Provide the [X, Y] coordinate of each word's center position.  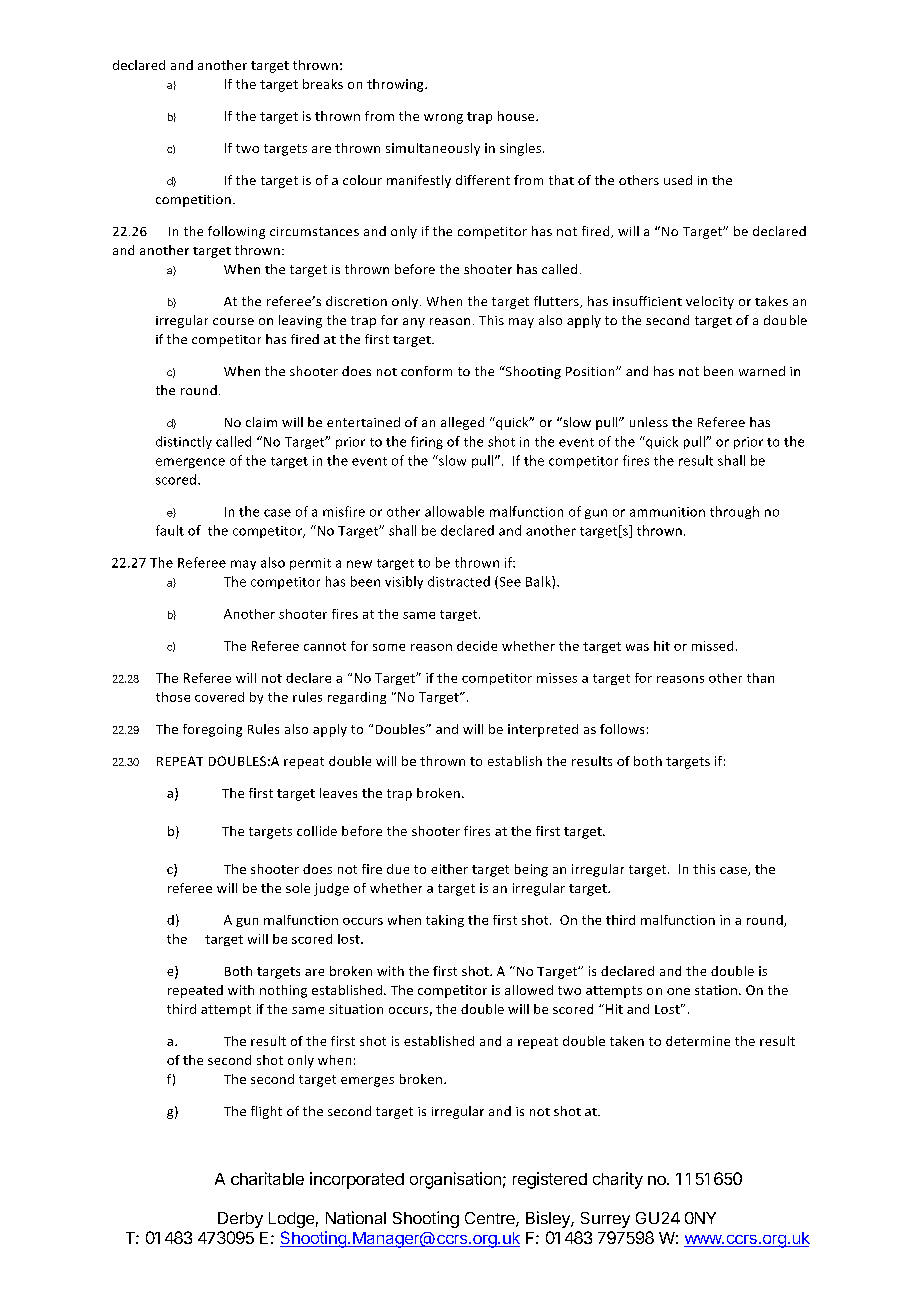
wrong [443, 119]
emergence [190, 463]
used [678, 180]
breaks [323, 84]
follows [622, 729]
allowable [454, 511]
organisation [455, 1180]
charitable [267, 1178]
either [449, 869]
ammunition [667, 512]
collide [317, 831]
